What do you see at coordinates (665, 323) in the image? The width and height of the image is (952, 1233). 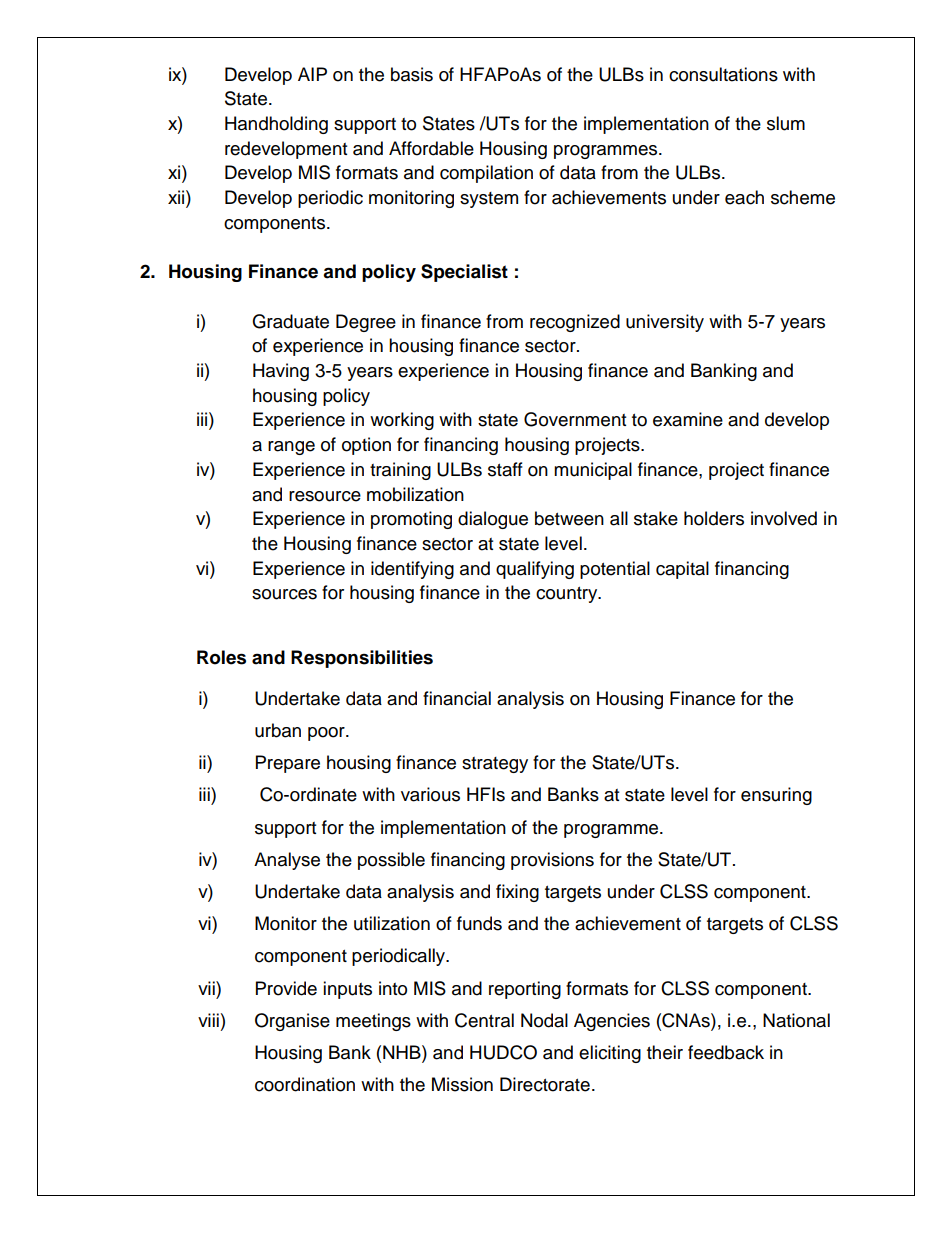 I see `university` at bounding box center [665, 323].
